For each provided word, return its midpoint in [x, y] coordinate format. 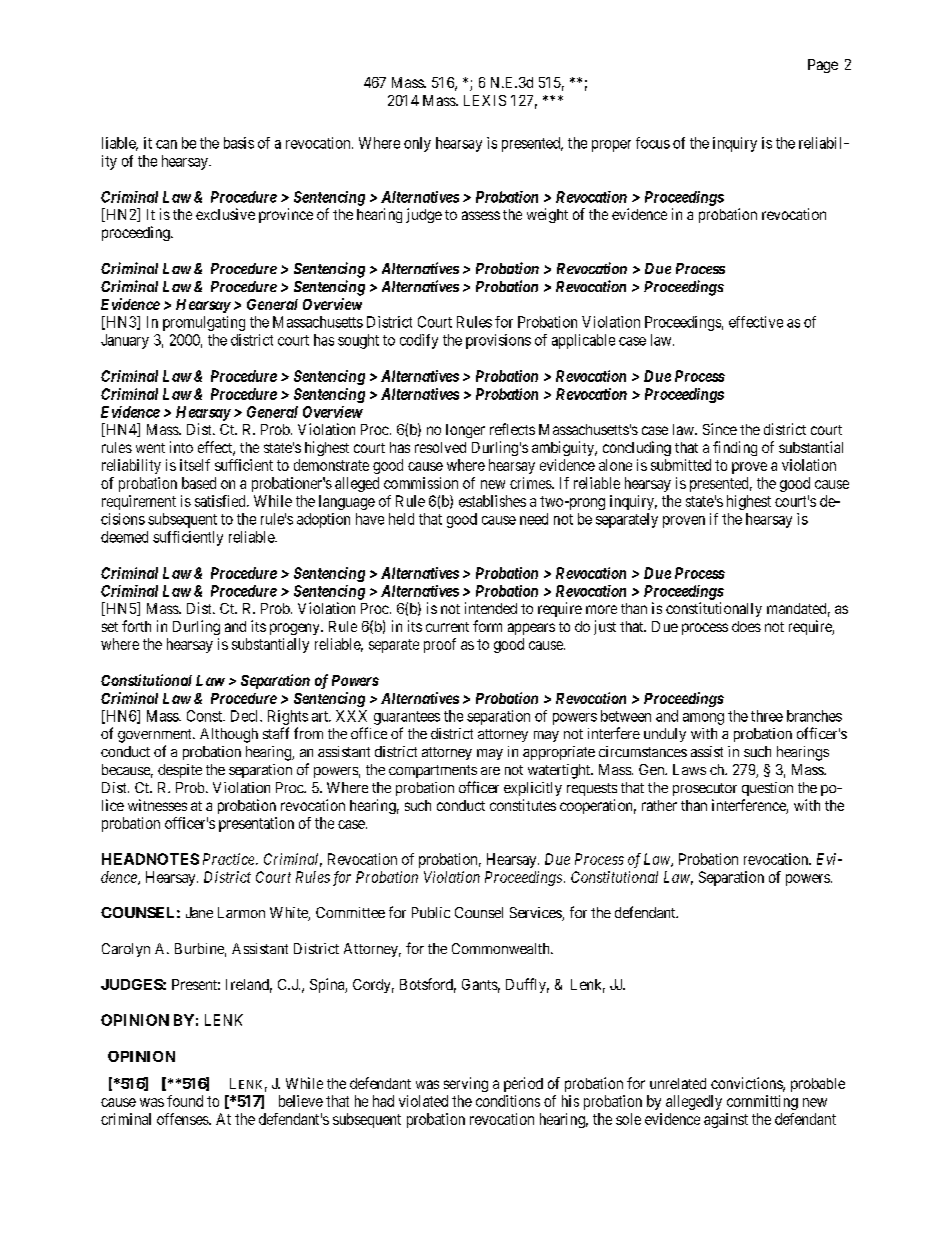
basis [239, 143]
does [746, 626]
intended [491, 608]
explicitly [533, 789]
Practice [230, 859]
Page [823, 66]
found [185, 1101]
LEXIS [485, 100]
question [767, 789]
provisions [498, 341]
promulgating [204, 323]
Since [720, 429]
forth [136, 626]
